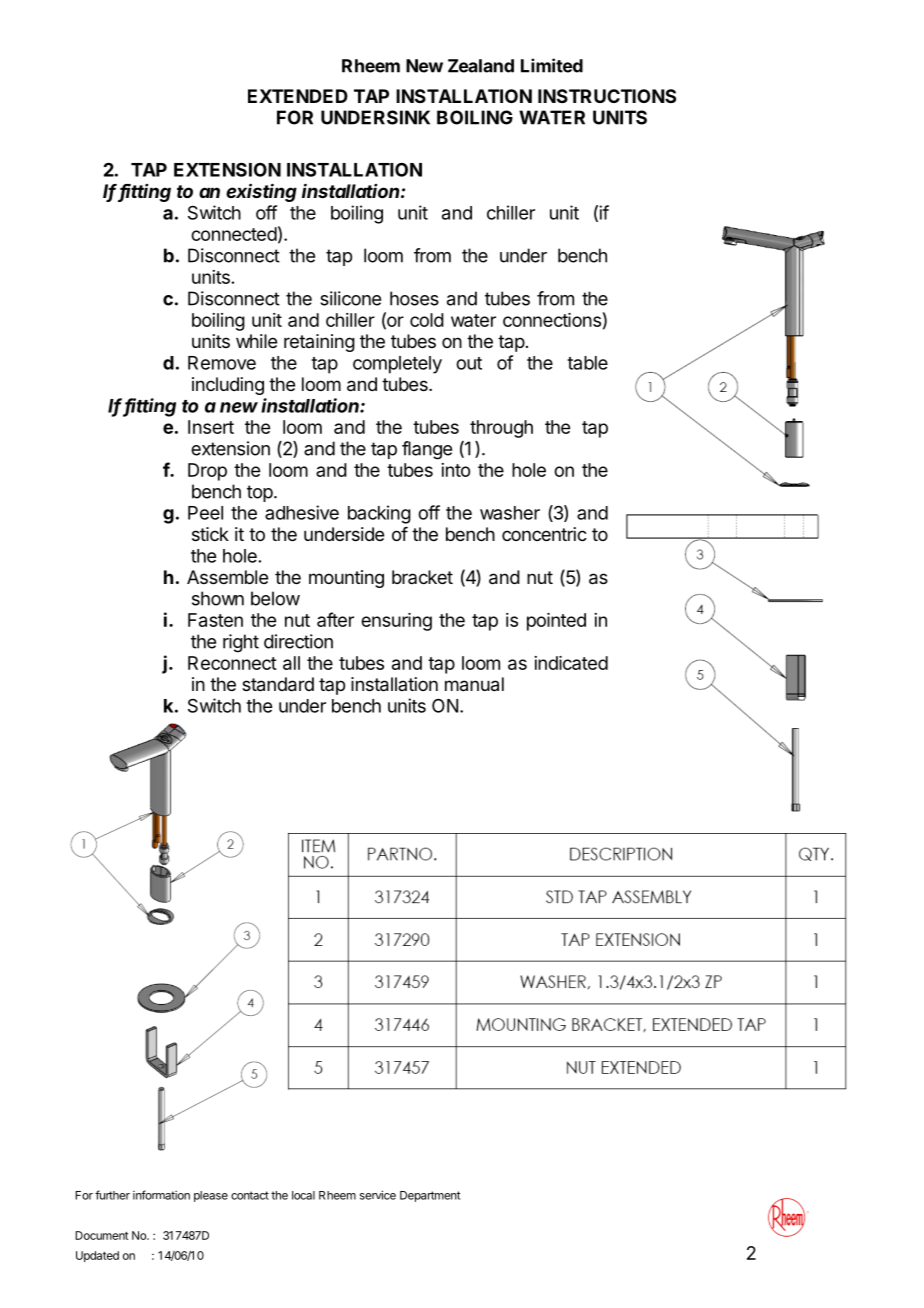 This page has width=924, height=1308. Describe the element at coordinates (215, 620) in the page. I see `Fasten` at that location.
